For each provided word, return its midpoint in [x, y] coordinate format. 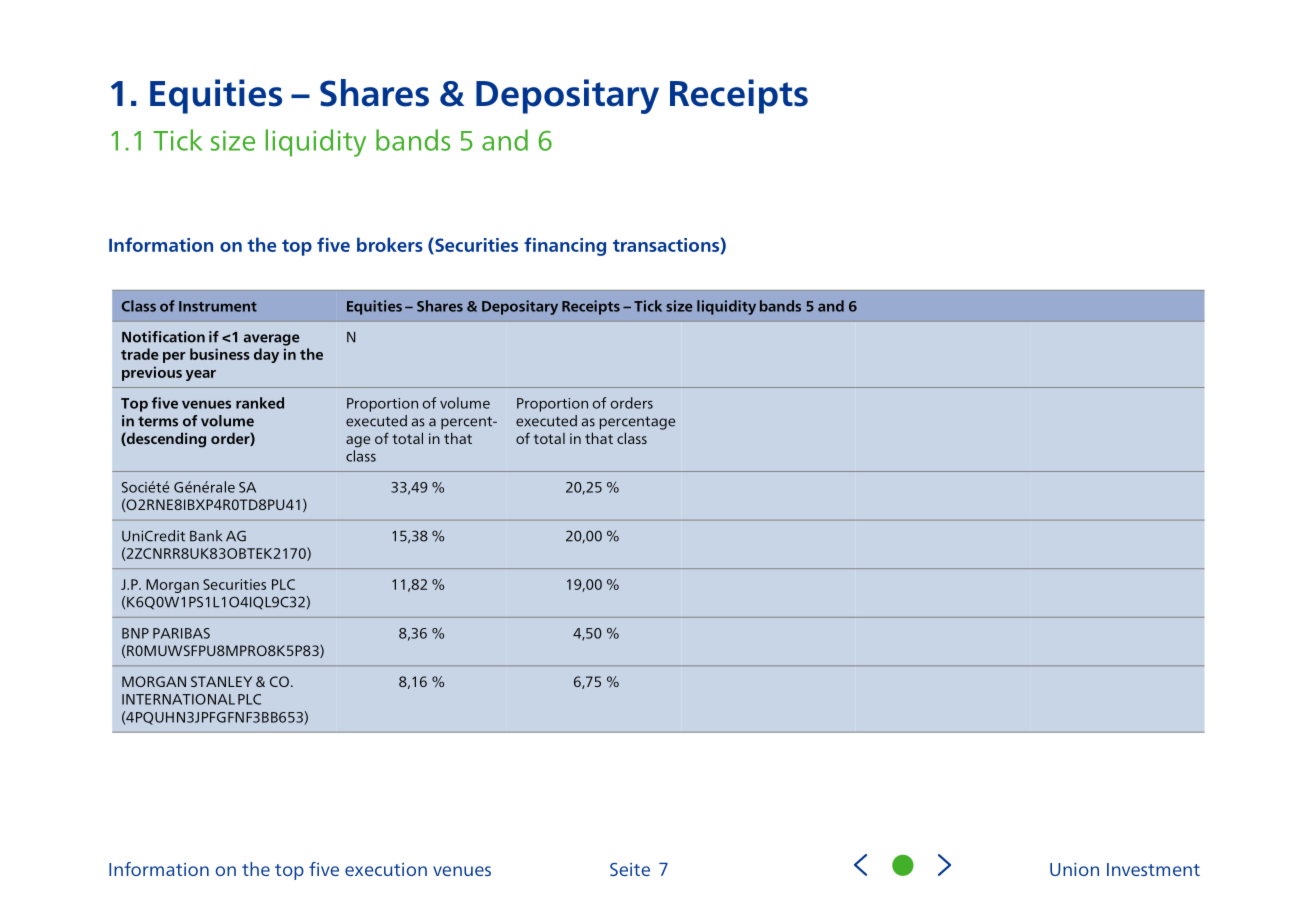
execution [386, 869]
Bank [206, 536]
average [272, 340]
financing [565, 246]
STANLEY [221, 681]
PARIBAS [181, 633]
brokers [390, 244]
